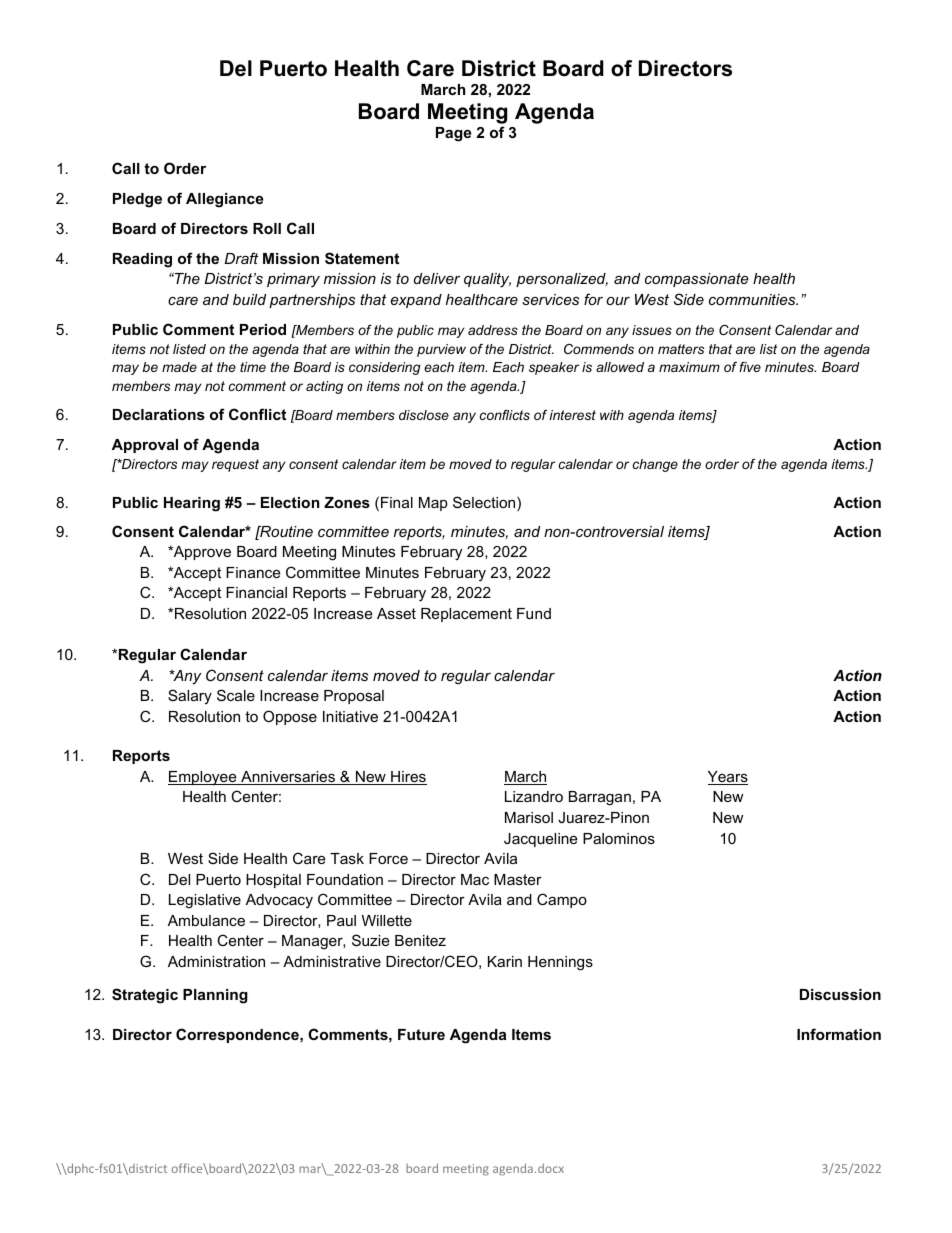 The width and height of the screenshot is (952, 1233). I want to click on Allegiance, so click(224, 200).
